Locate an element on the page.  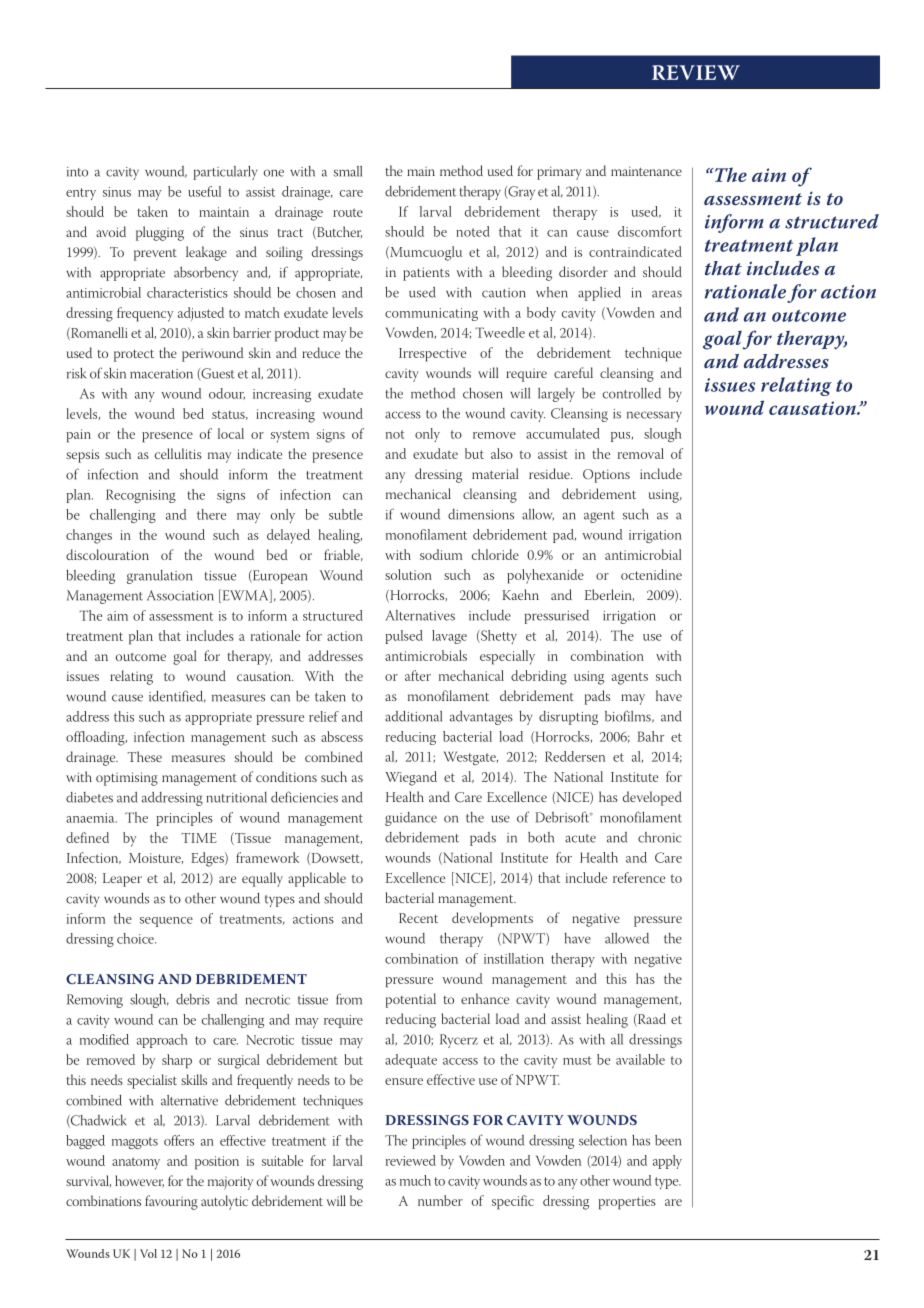
plugging is located at coordinates (160, 233).
